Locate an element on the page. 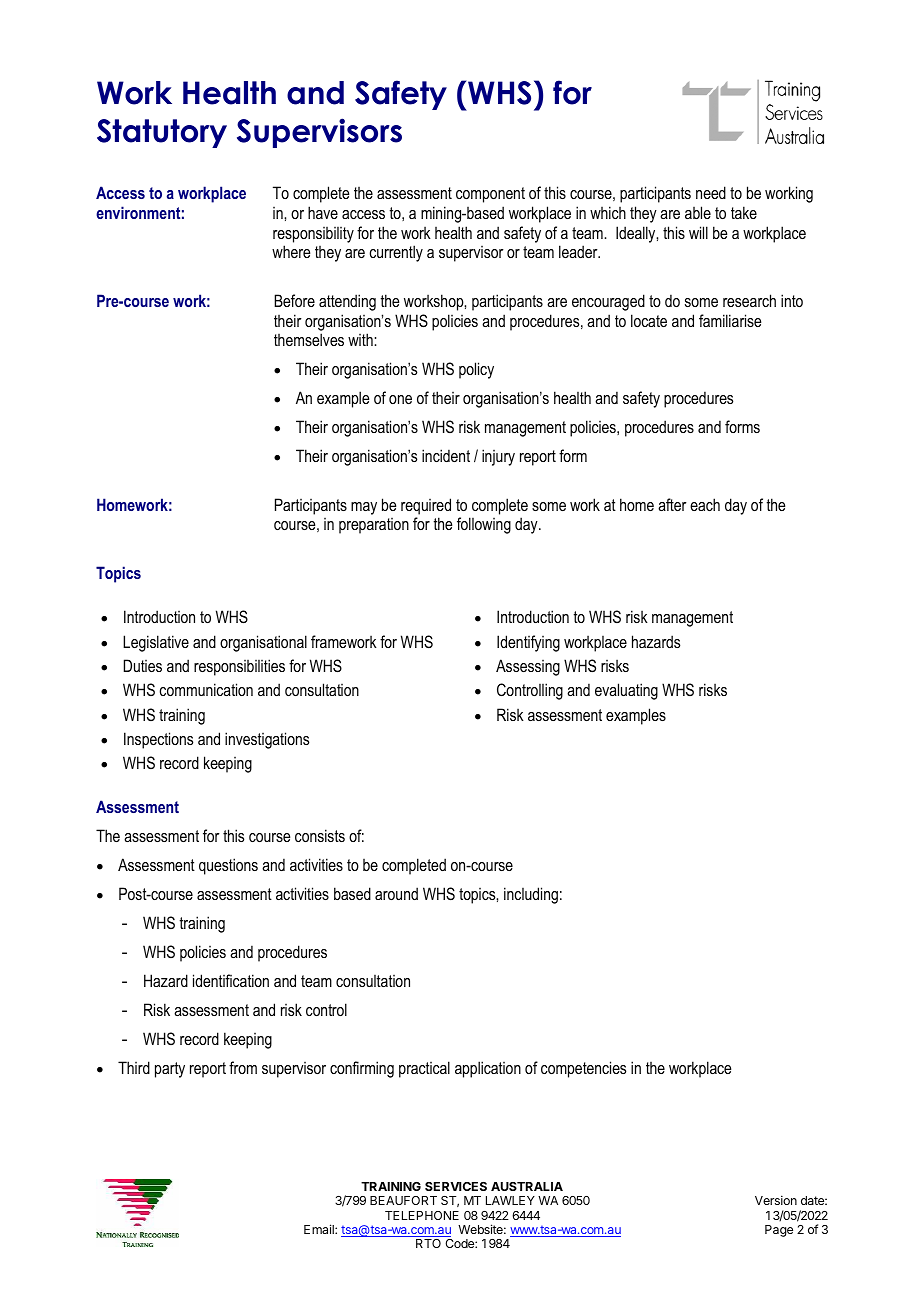  SERVICES is located at coordinates (456, 1186).
